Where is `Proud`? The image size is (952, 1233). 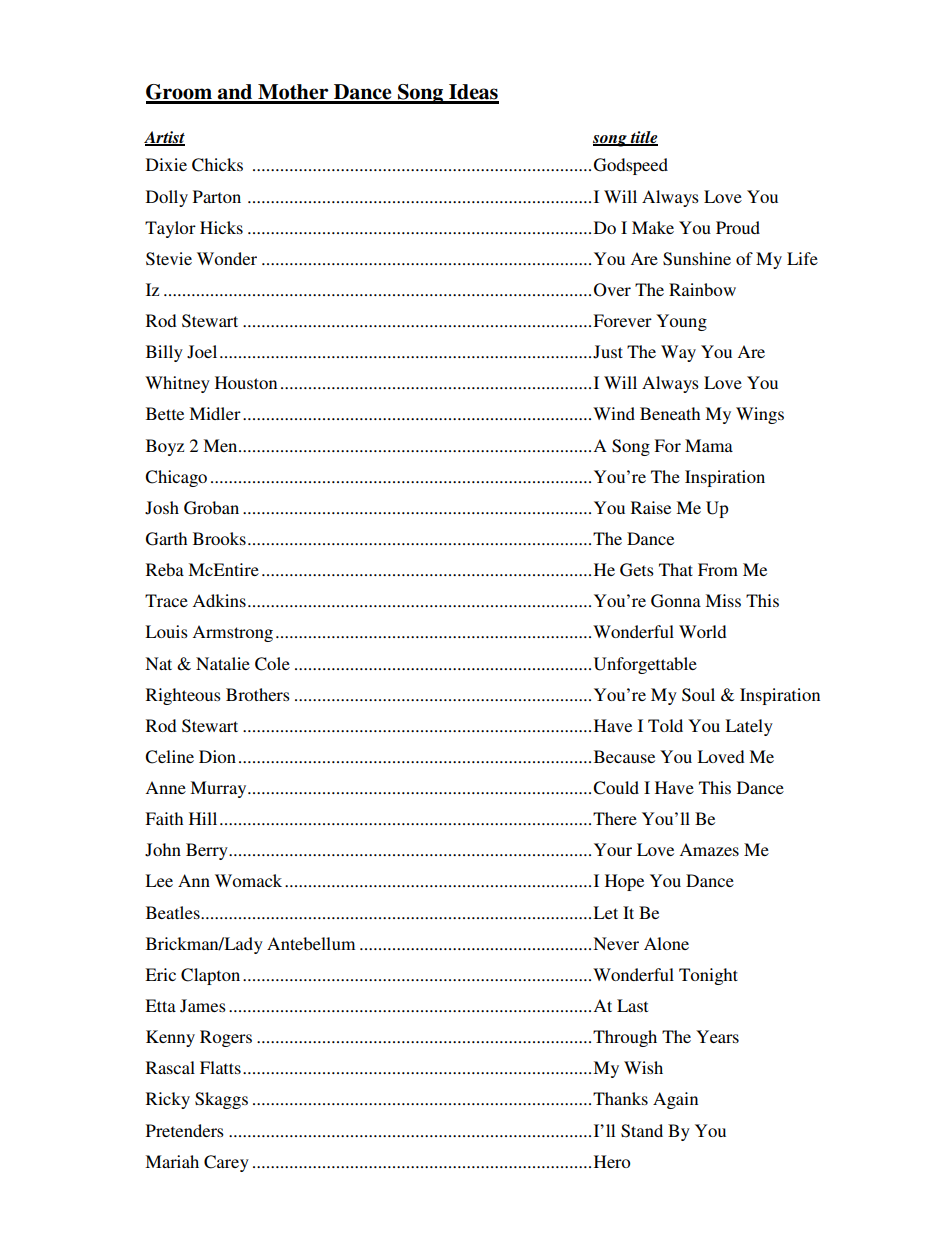 Proud is located at coordinates (738, 227).
